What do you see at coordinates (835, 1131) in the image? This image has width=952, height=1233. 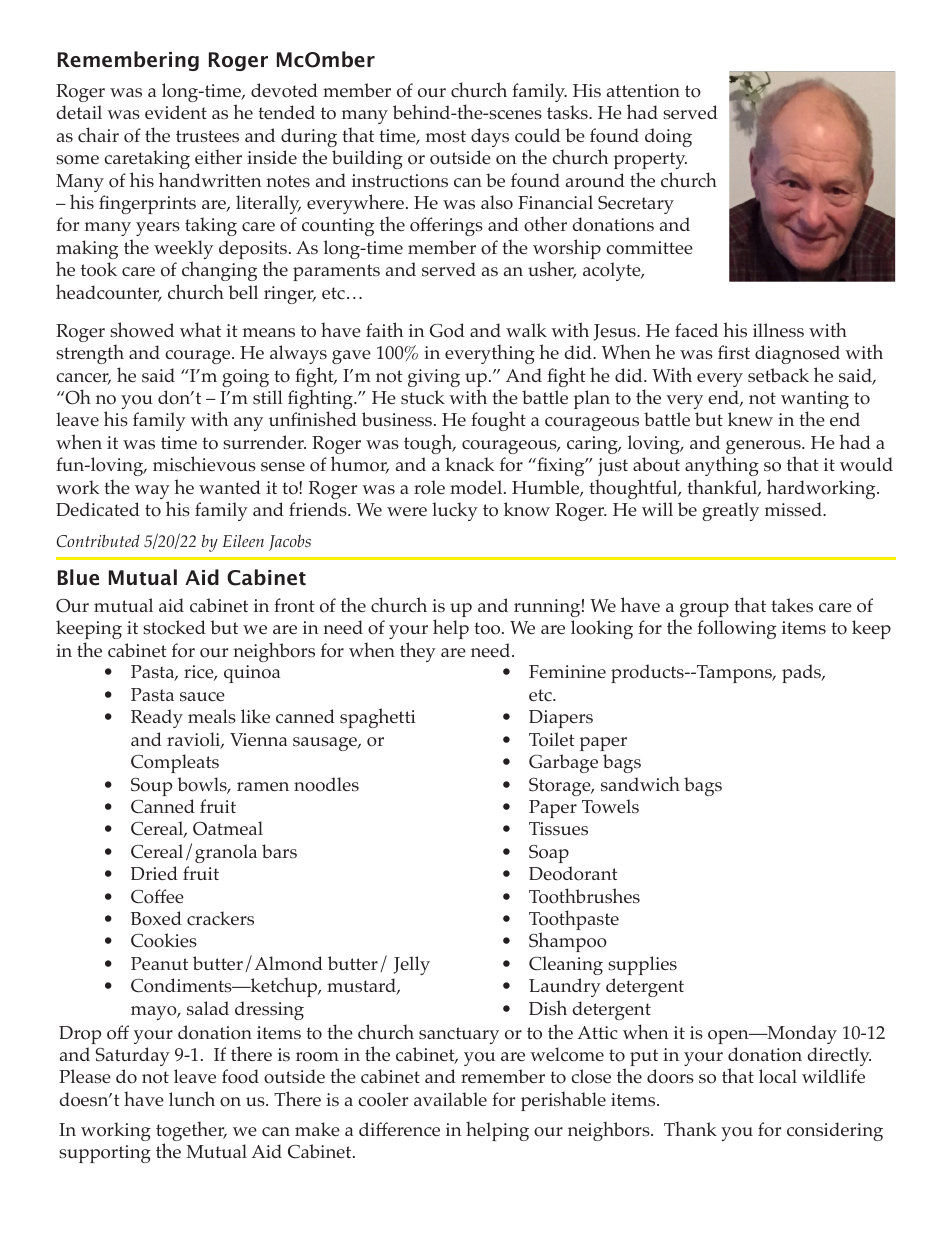 I see `considering` at bounding box center [835, 1131].
